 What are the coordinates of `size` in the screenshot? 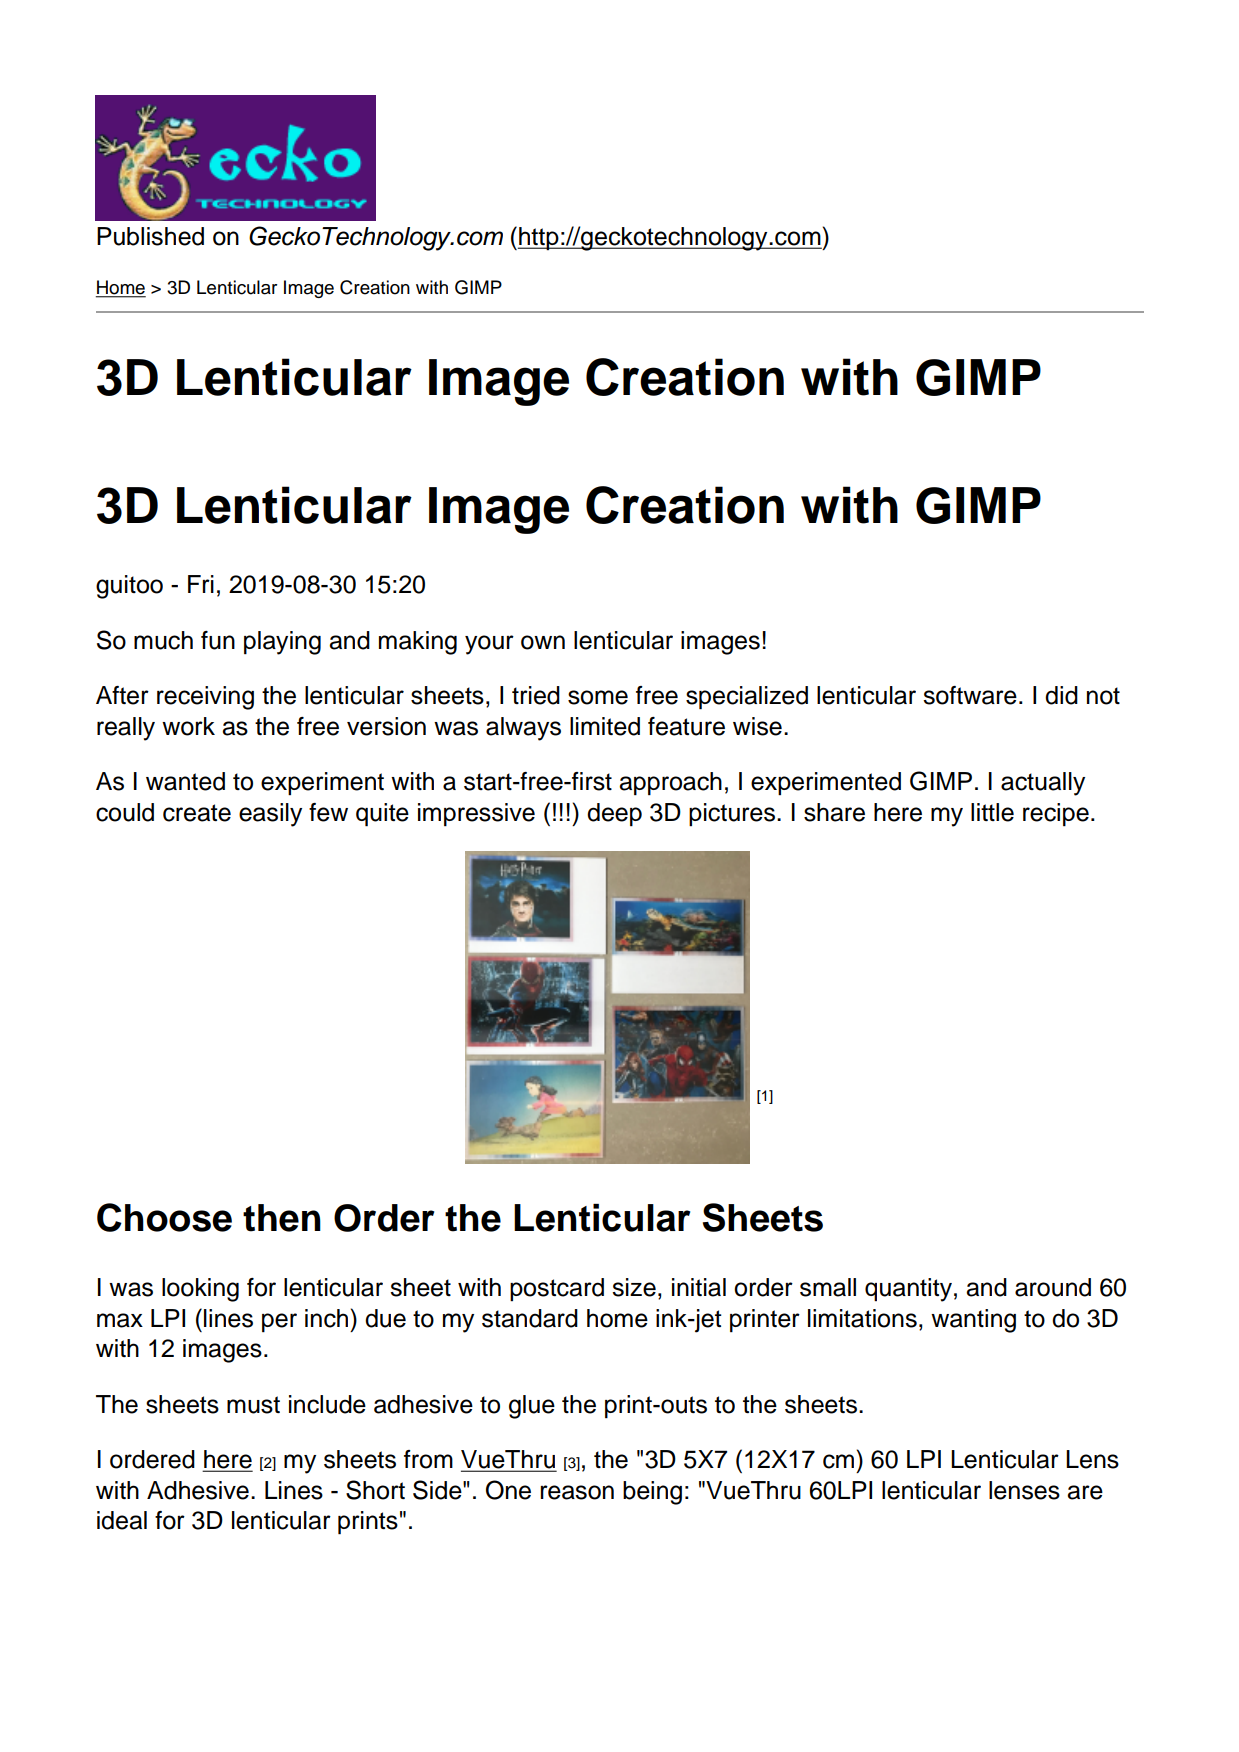 It's located at (634, 1287).
